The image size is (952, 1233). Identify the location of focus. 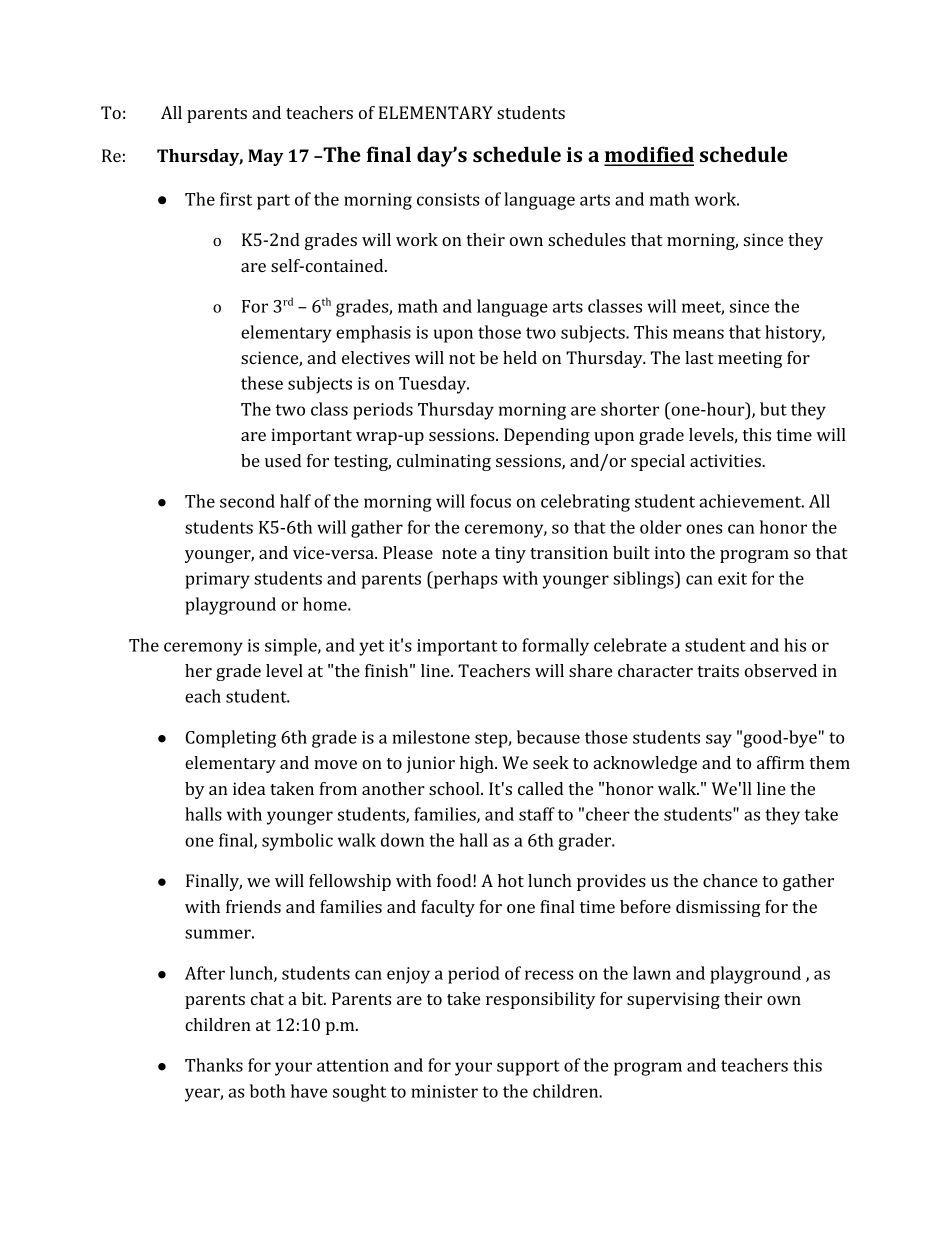
(490, 501).
